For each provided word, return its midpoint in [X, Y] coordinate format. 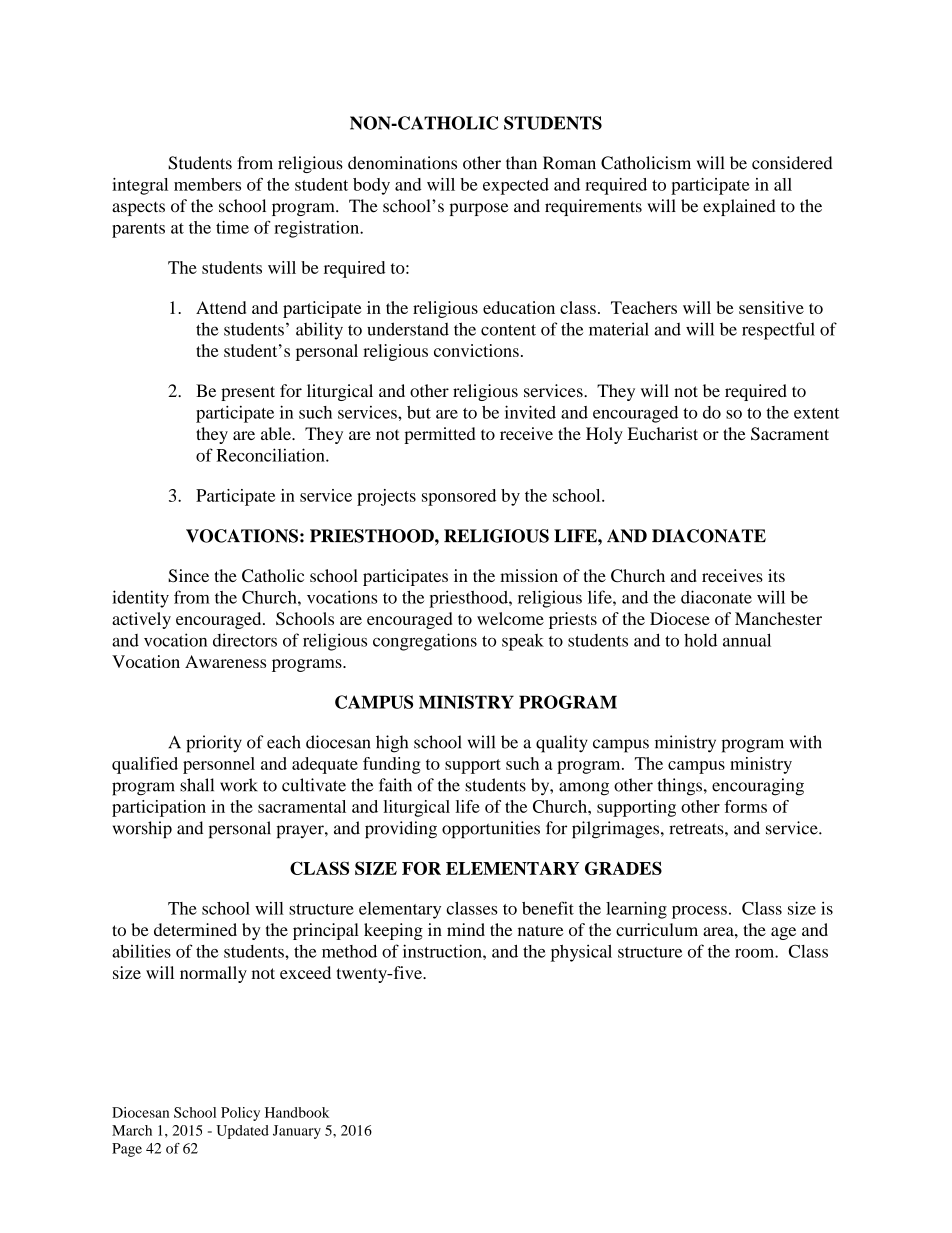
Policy [240, 1114]
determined [195, 929]
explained [739, 207]
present [248, 393]
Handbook [297, 1112]
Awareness [225, 661]
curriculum [657, 929]
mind [466, 929]
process [699, 912]
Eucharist [663, 433]
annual [747, 640]
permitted [439, 435]
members [207, 184]
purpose [478, 209]
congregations [425, 642]
